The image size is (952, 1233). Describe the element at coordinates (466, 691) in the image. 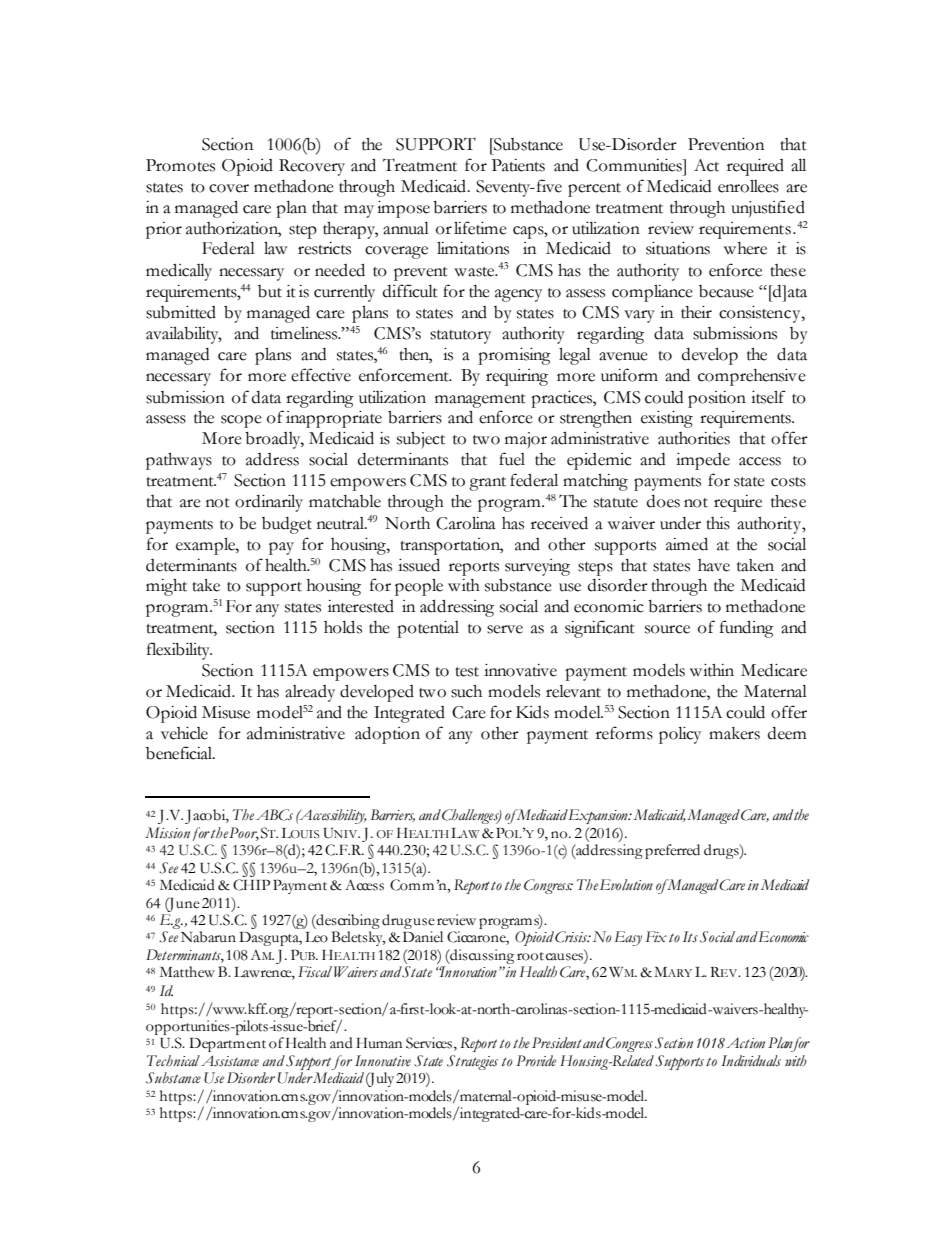

I see `such` at that location.
